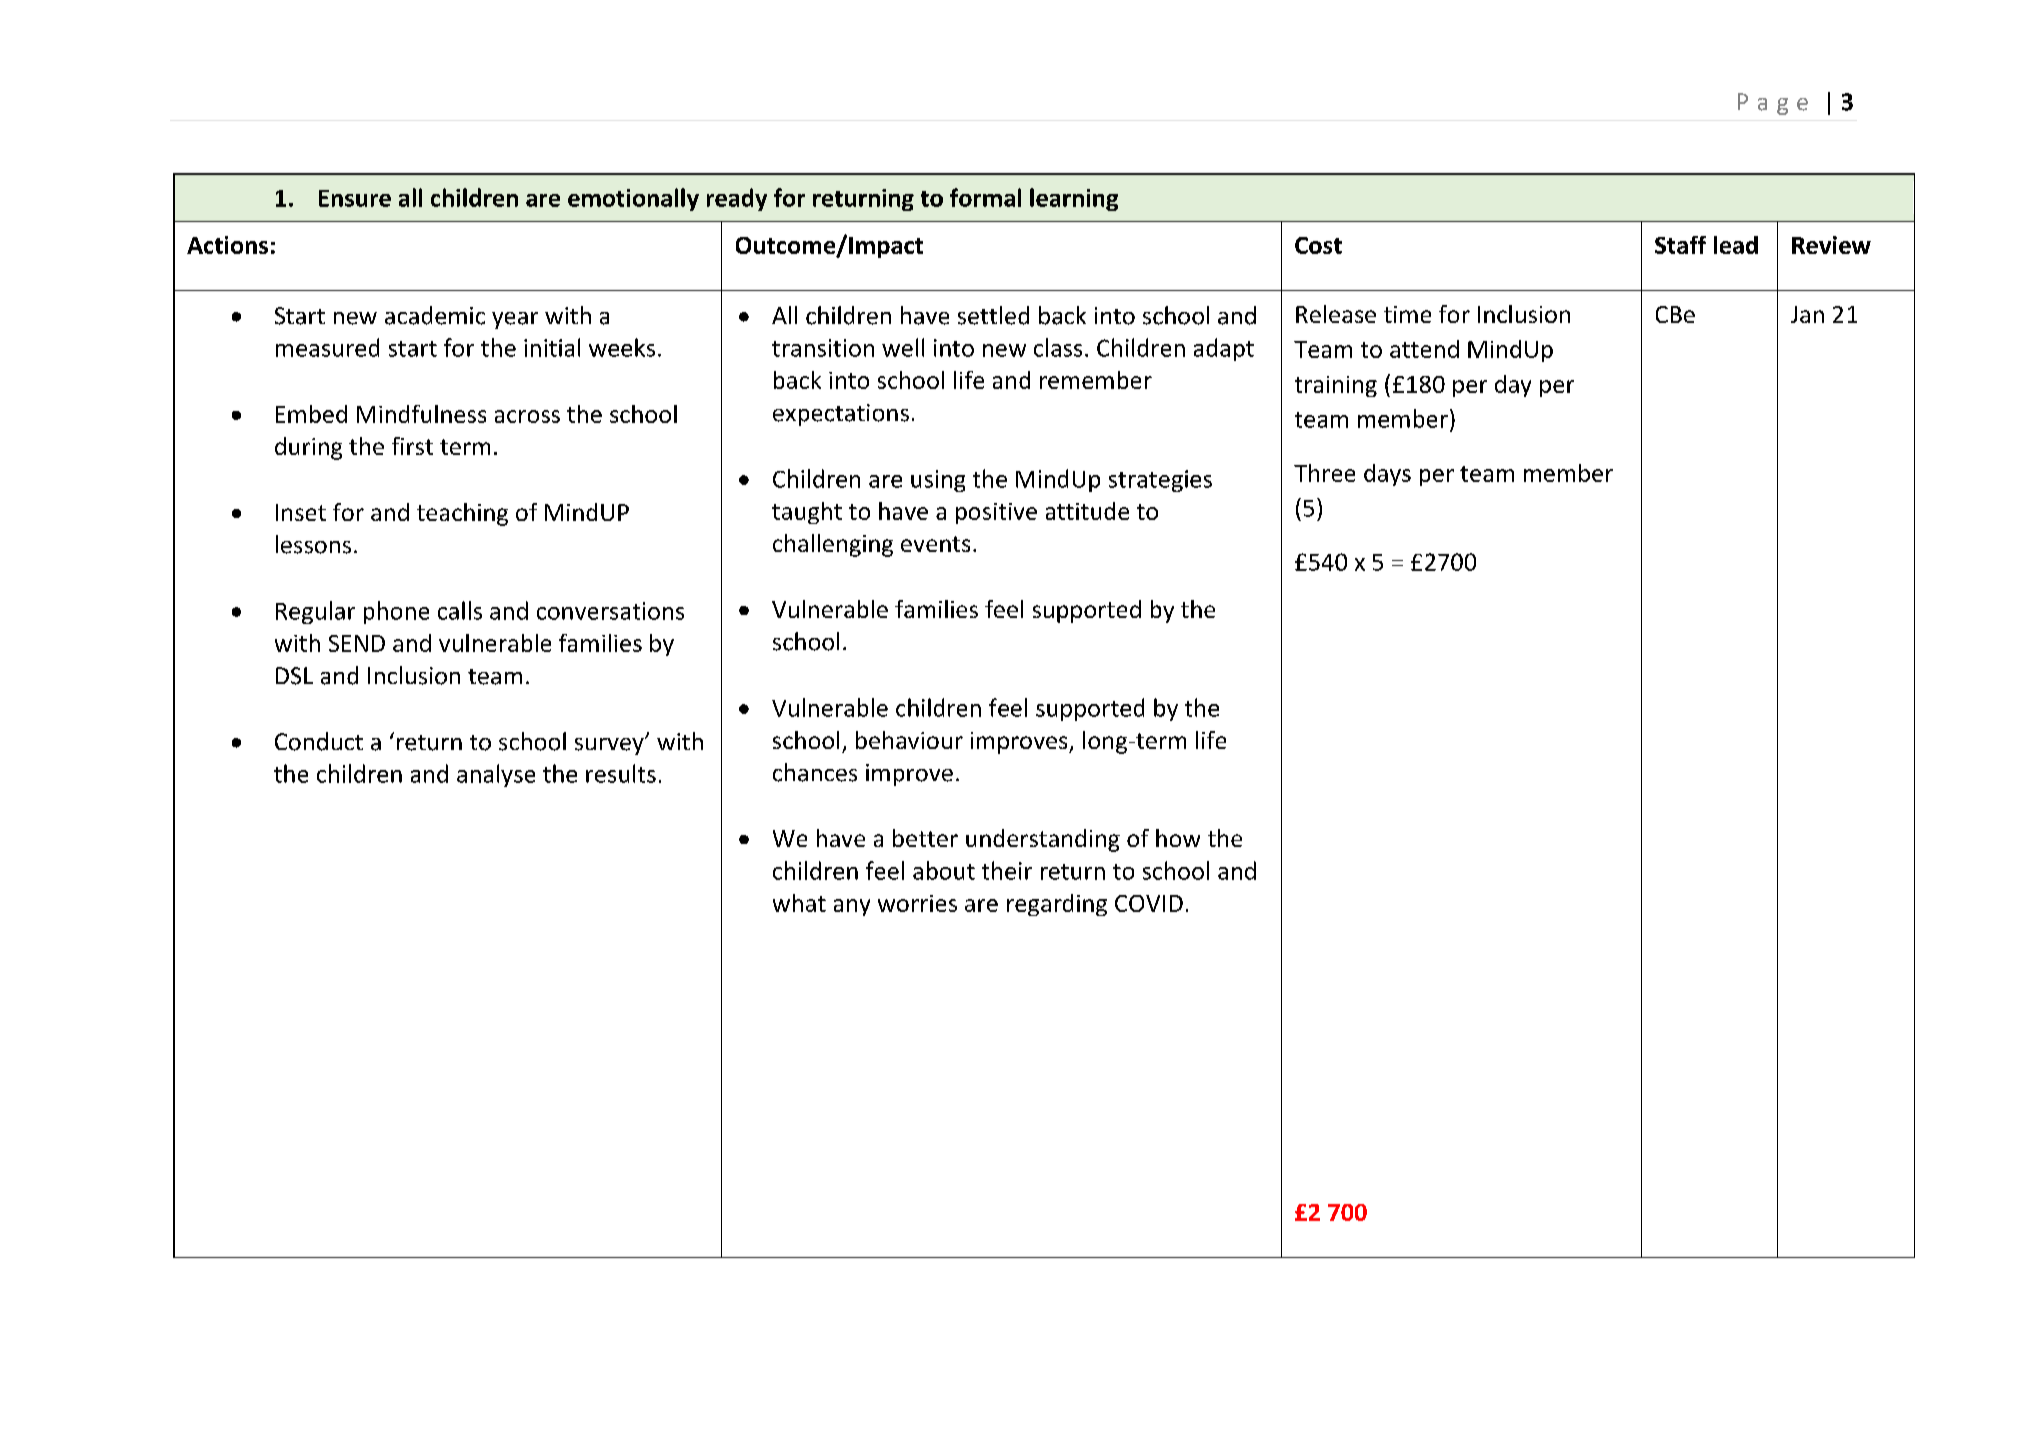  What do you see at coordinates (909, 740) in the screenshot?
I see `behaviour` at bounding box center [909, 740].
